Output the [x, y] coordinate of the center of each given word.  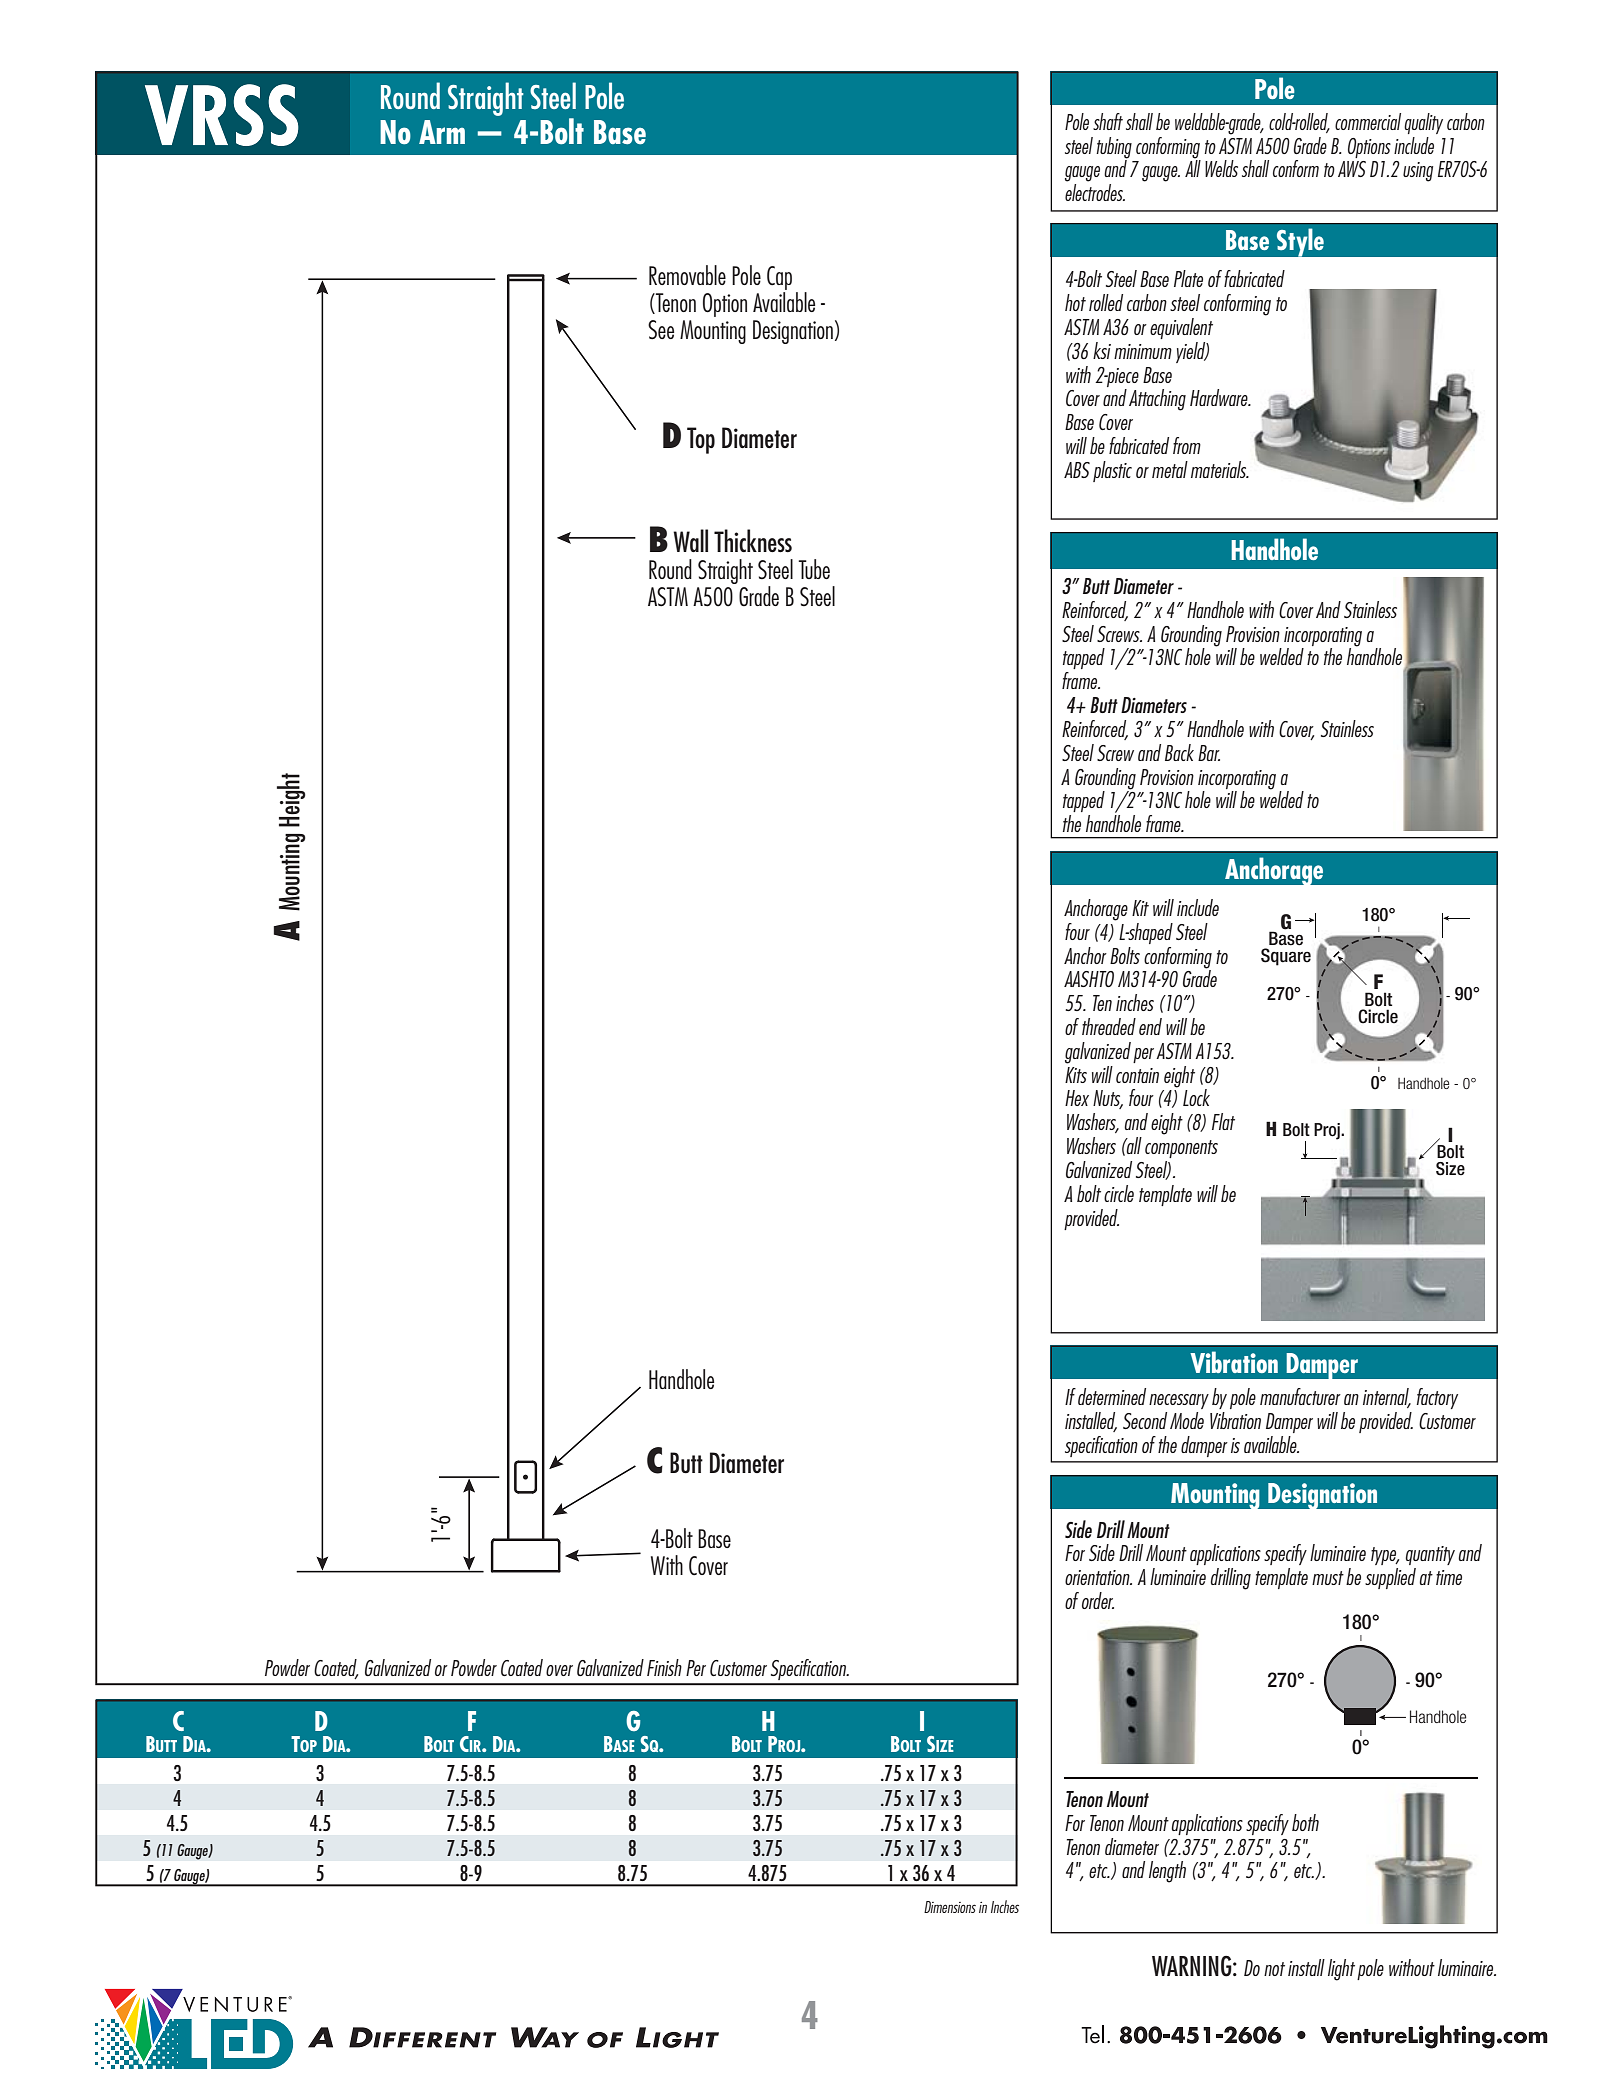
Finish [664, 1667]
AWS [1352, 169]
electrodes [1095, 192]
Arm [442, 132]
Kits [1076, 1075]
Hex [1077, 1098]
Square [1286, 957]
